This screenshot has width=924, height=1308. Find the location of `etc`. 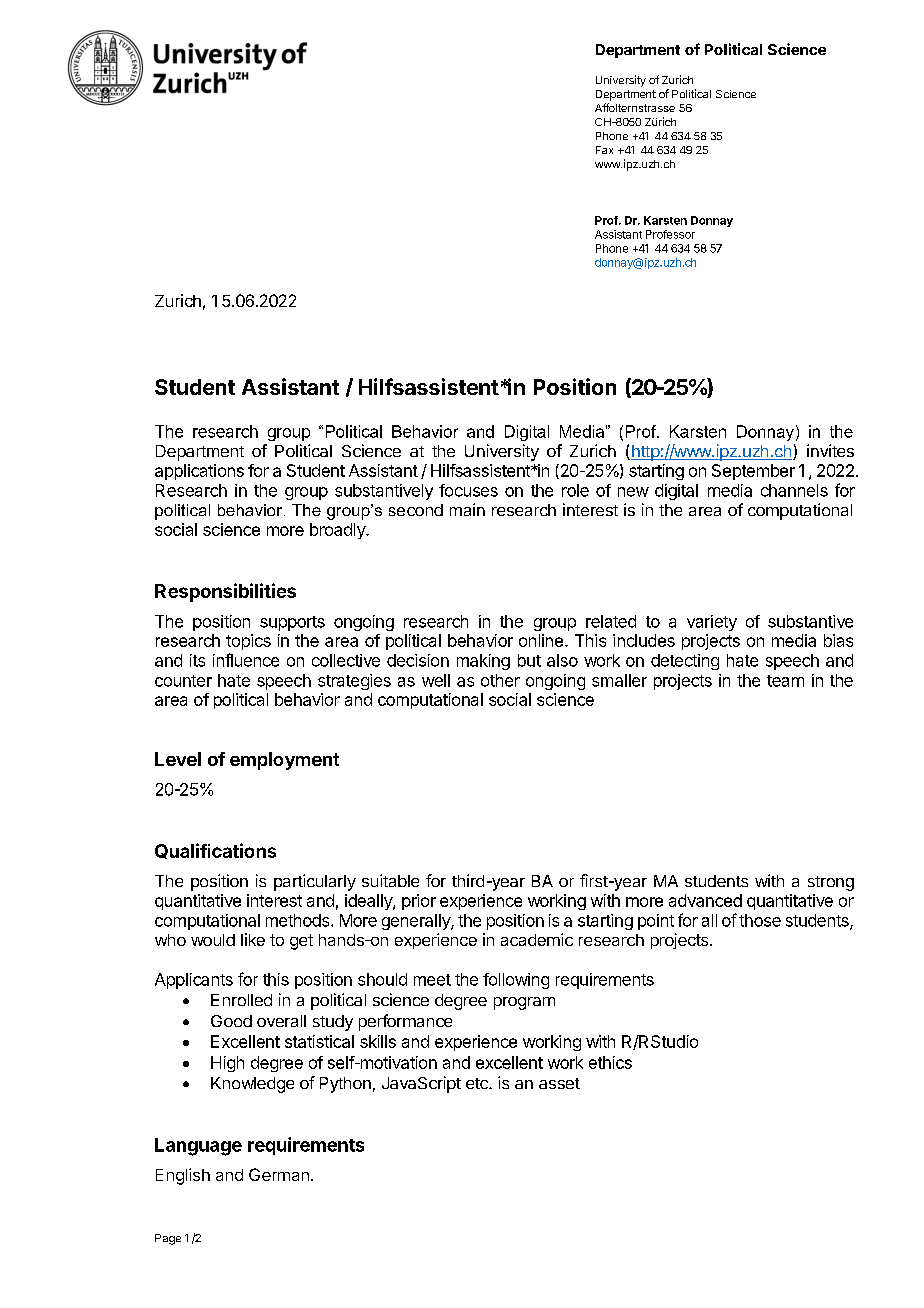

etc is located at coordinates (478, 1083).
